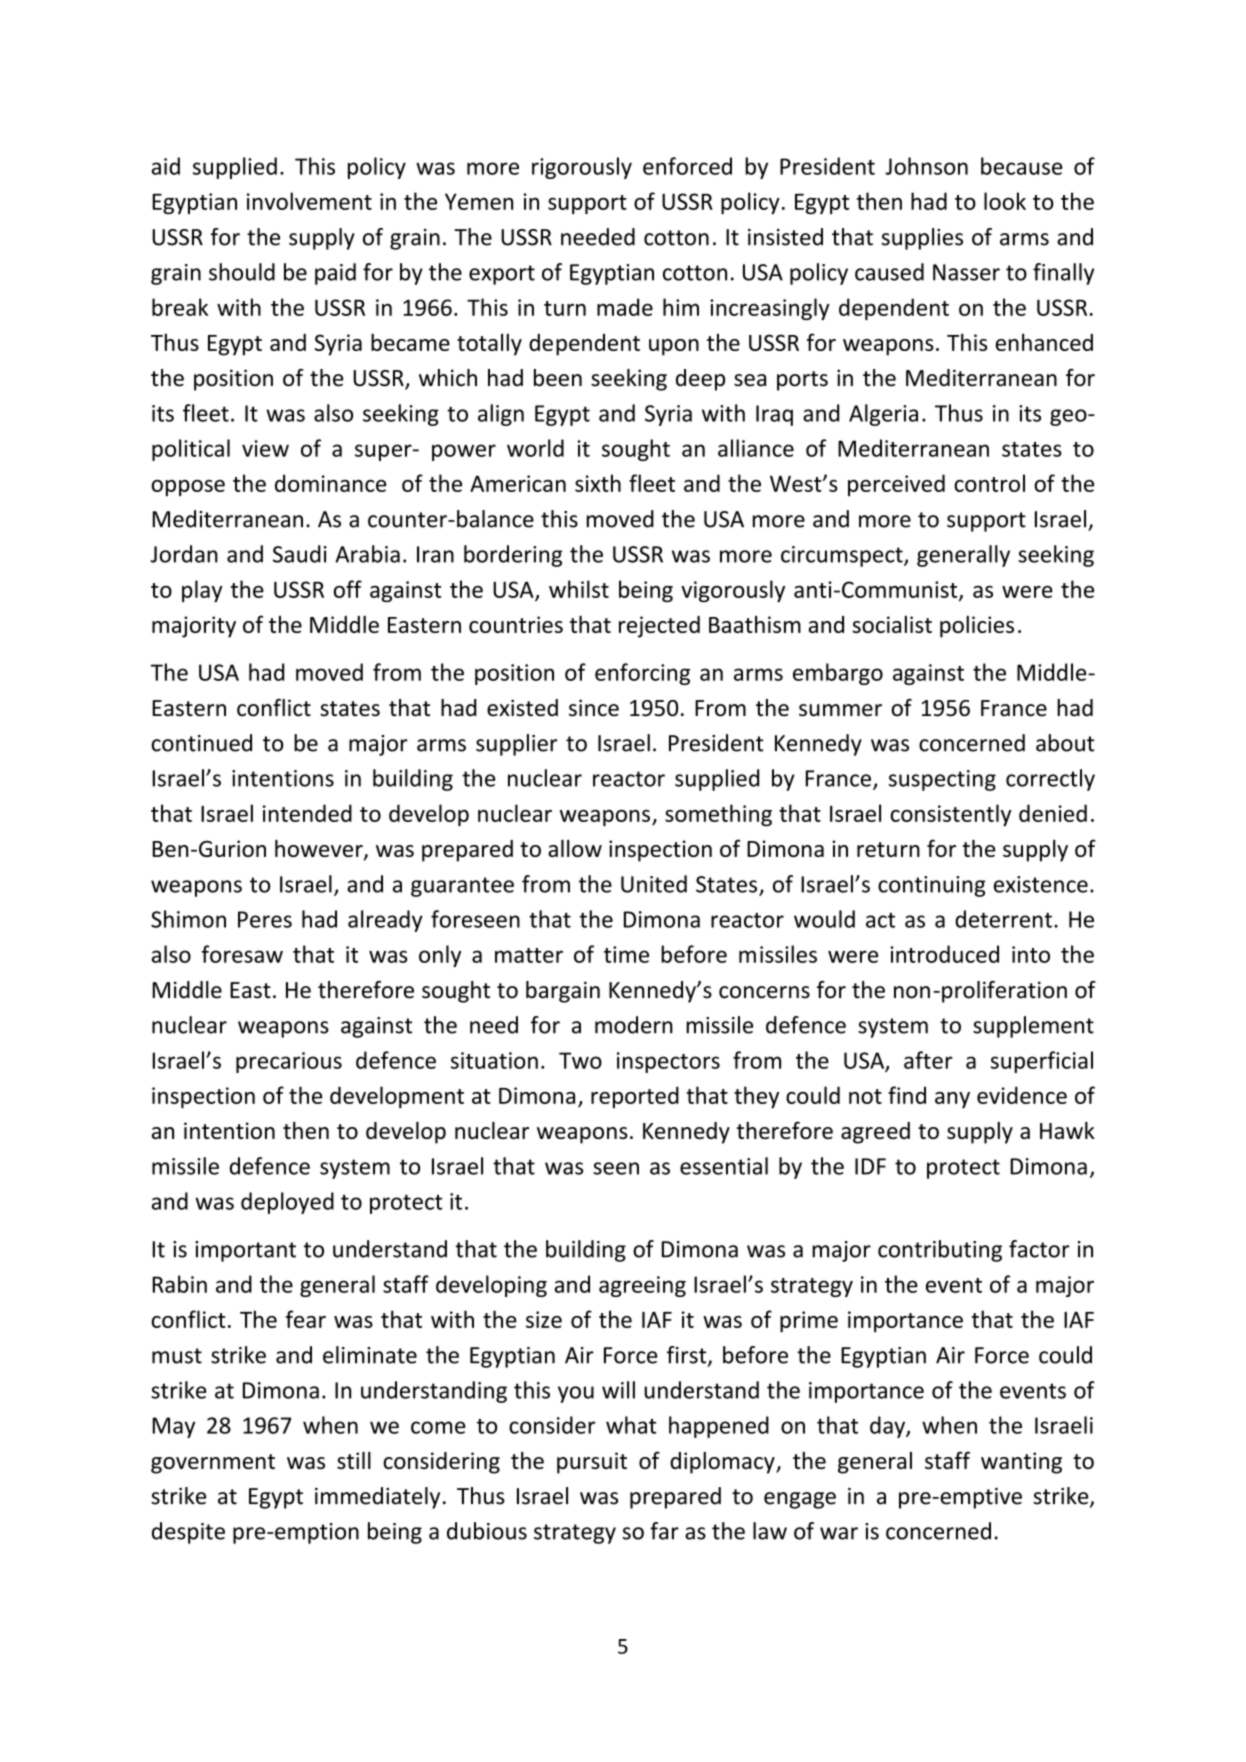  I want to click on war, so click(839, 1533).
